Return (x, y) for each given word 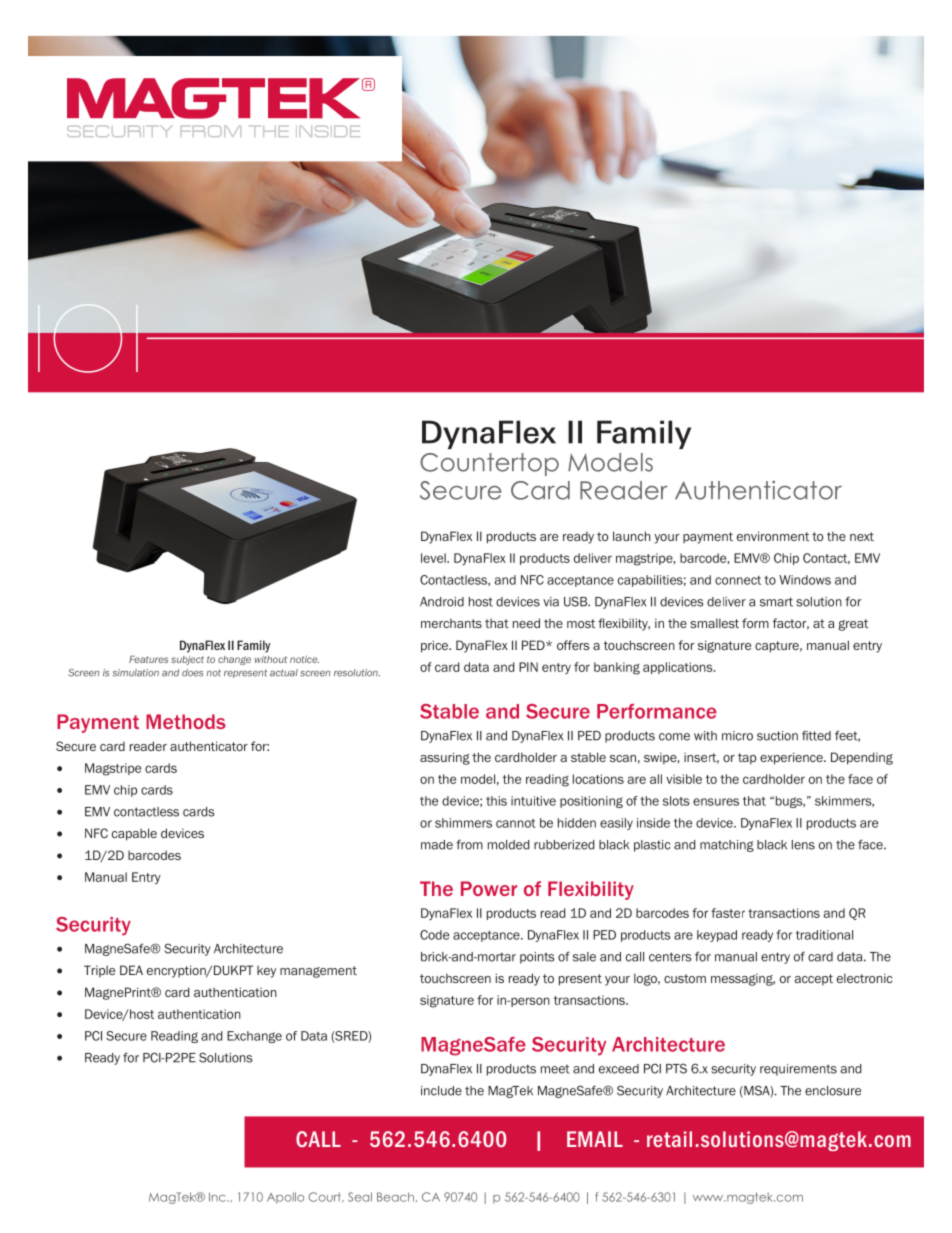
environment (773, 536)
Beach (395, 1197)
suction (777, 736)
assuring (445, 758)
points (537, 958)
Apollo (285, 1198)
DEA (131, 970)
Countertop (489, 464)
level (434, 558)
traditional (824, 935)
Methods (186, 721)
